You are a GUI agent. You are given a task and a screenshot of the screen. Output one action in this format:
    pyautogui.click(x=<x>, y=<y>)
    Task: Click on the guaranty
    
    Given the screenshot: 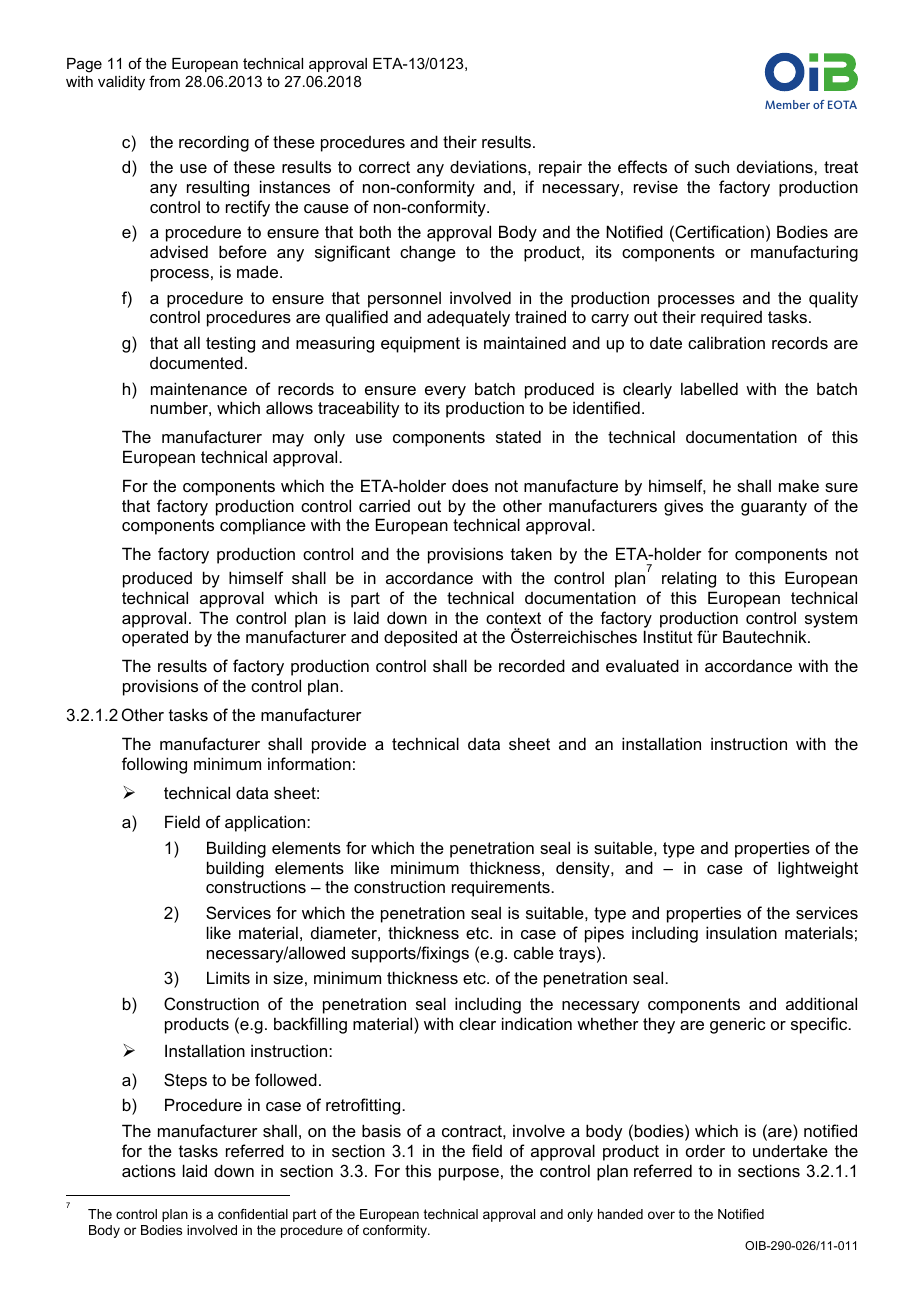 What is the action you would take?
    pyautogui.click(x=774, y=508)
